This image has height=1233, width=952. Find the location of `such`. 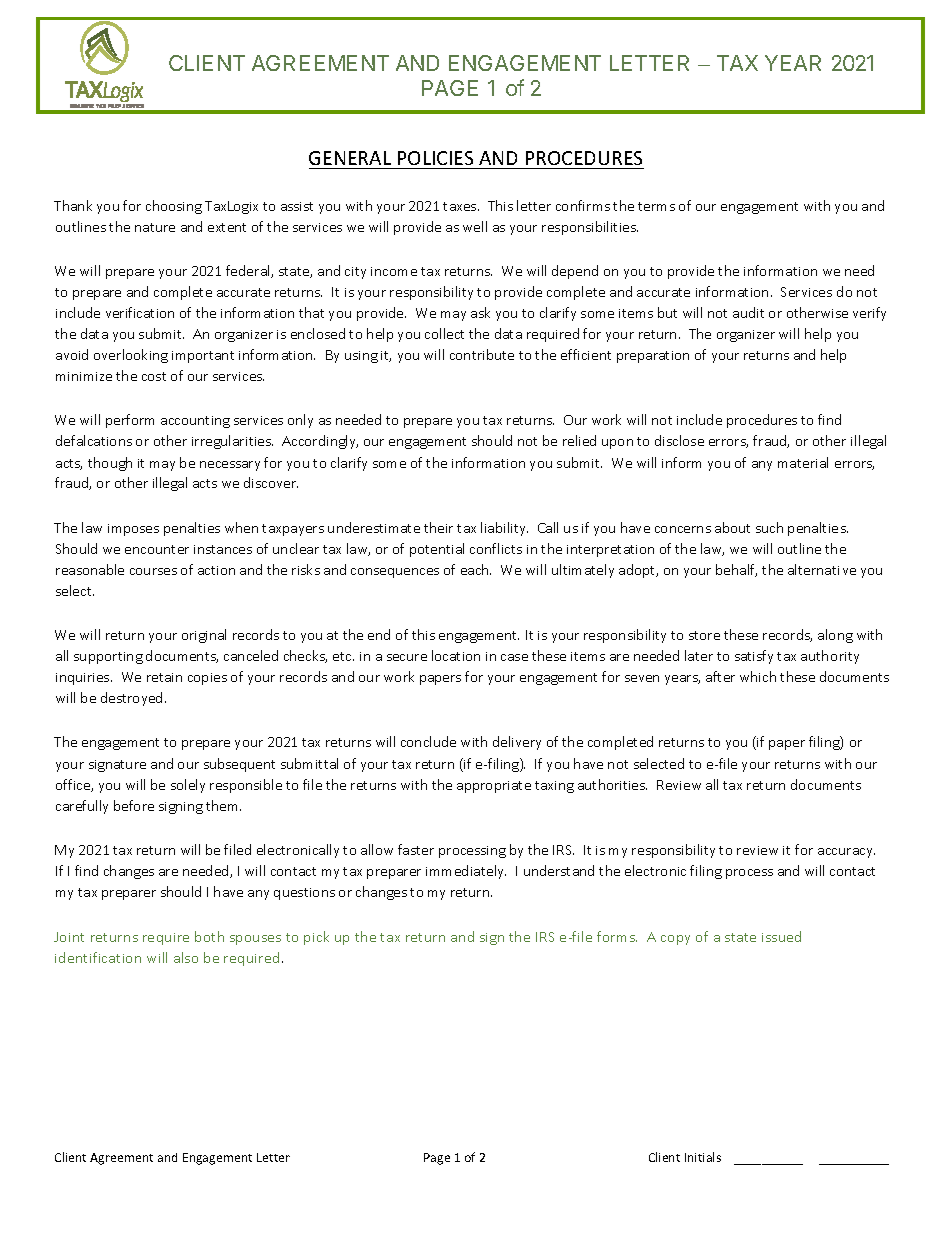

such is located at coordinates (769, 527).
